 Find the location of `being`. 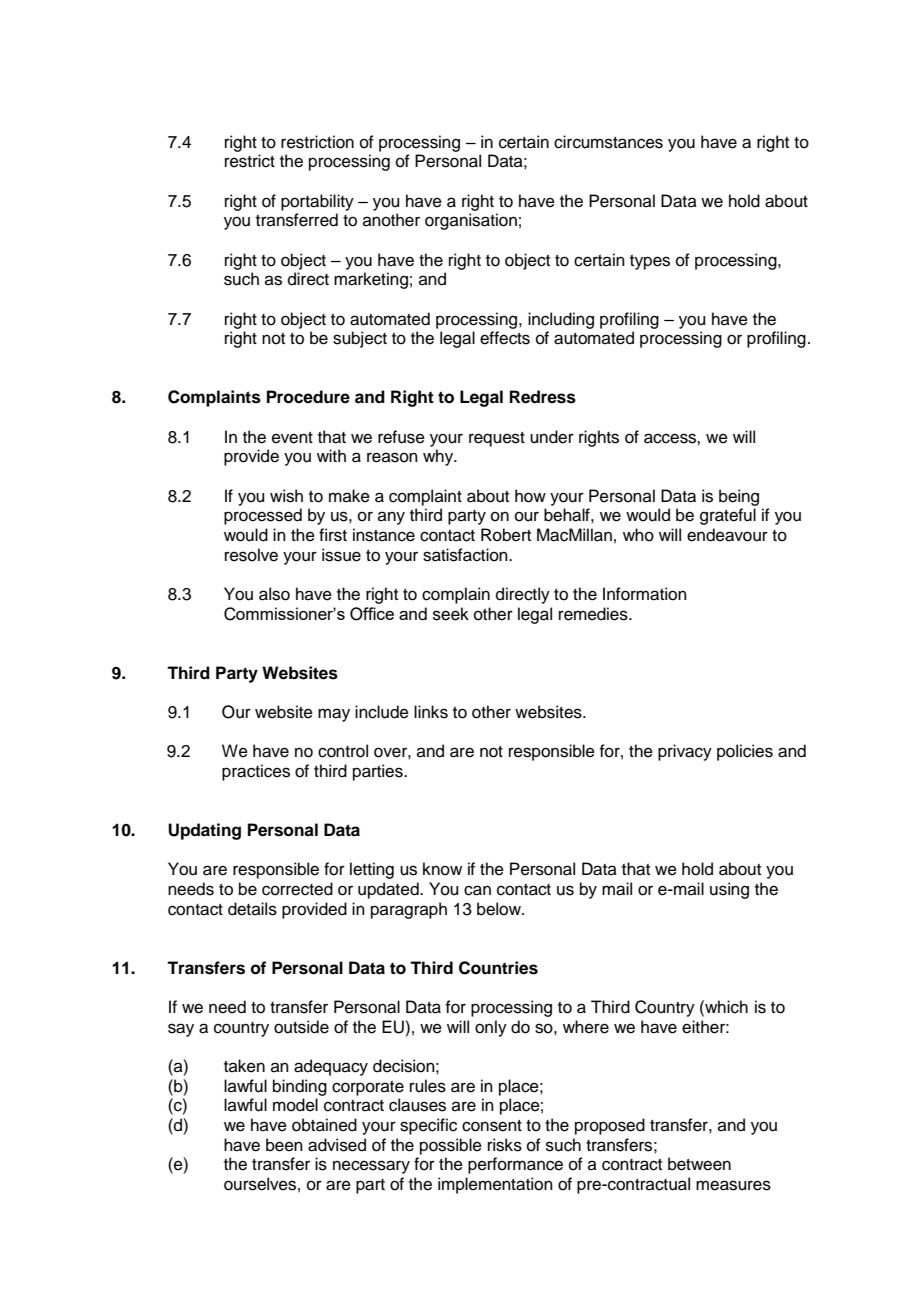

being is located at coordinates (739, 497).
